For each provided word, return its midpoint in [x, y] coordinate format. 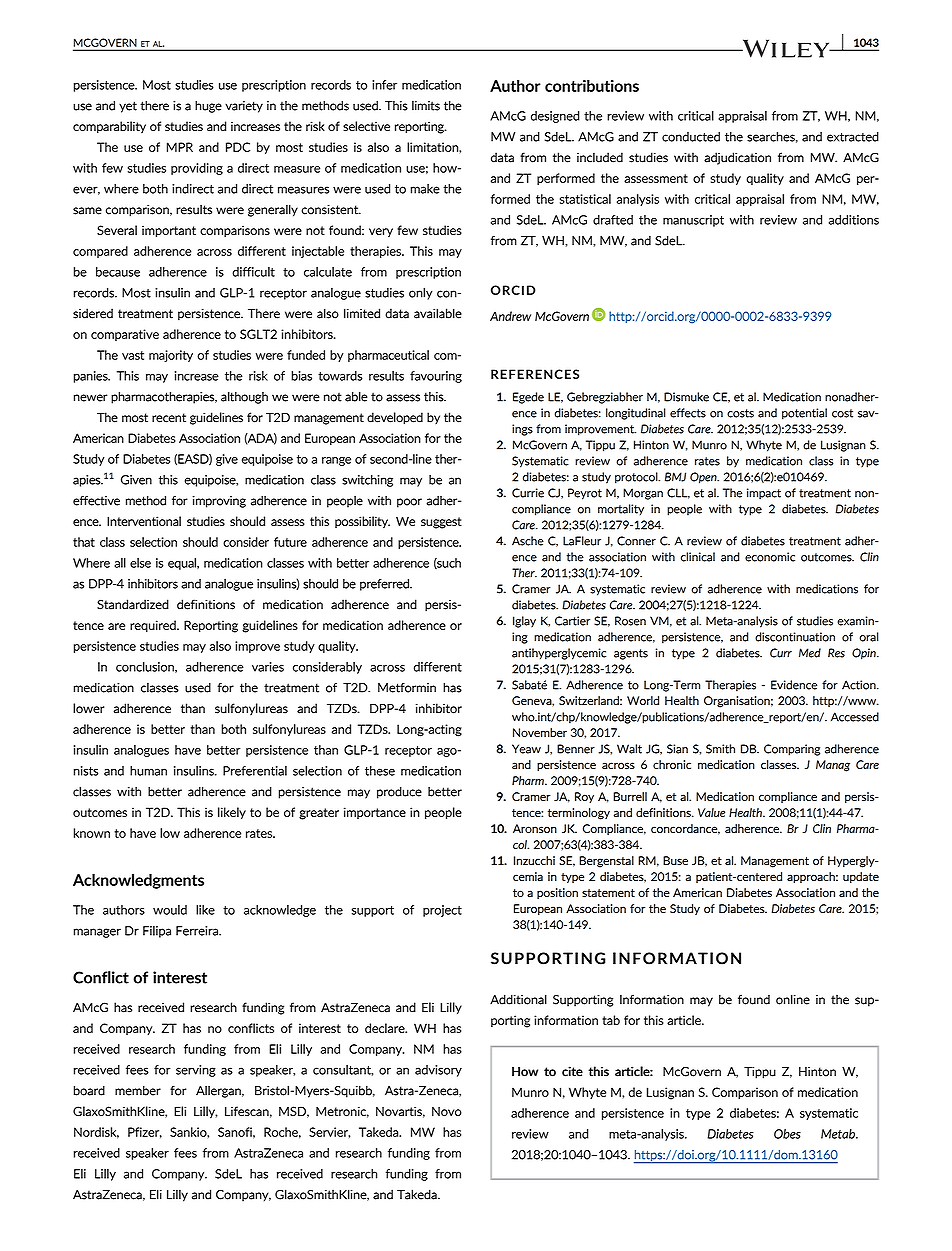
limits [426, 105]
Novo [447, 1111]
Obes [787, 1134]
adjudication [737, 158]
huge [208, 107]
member [138, 1090]
